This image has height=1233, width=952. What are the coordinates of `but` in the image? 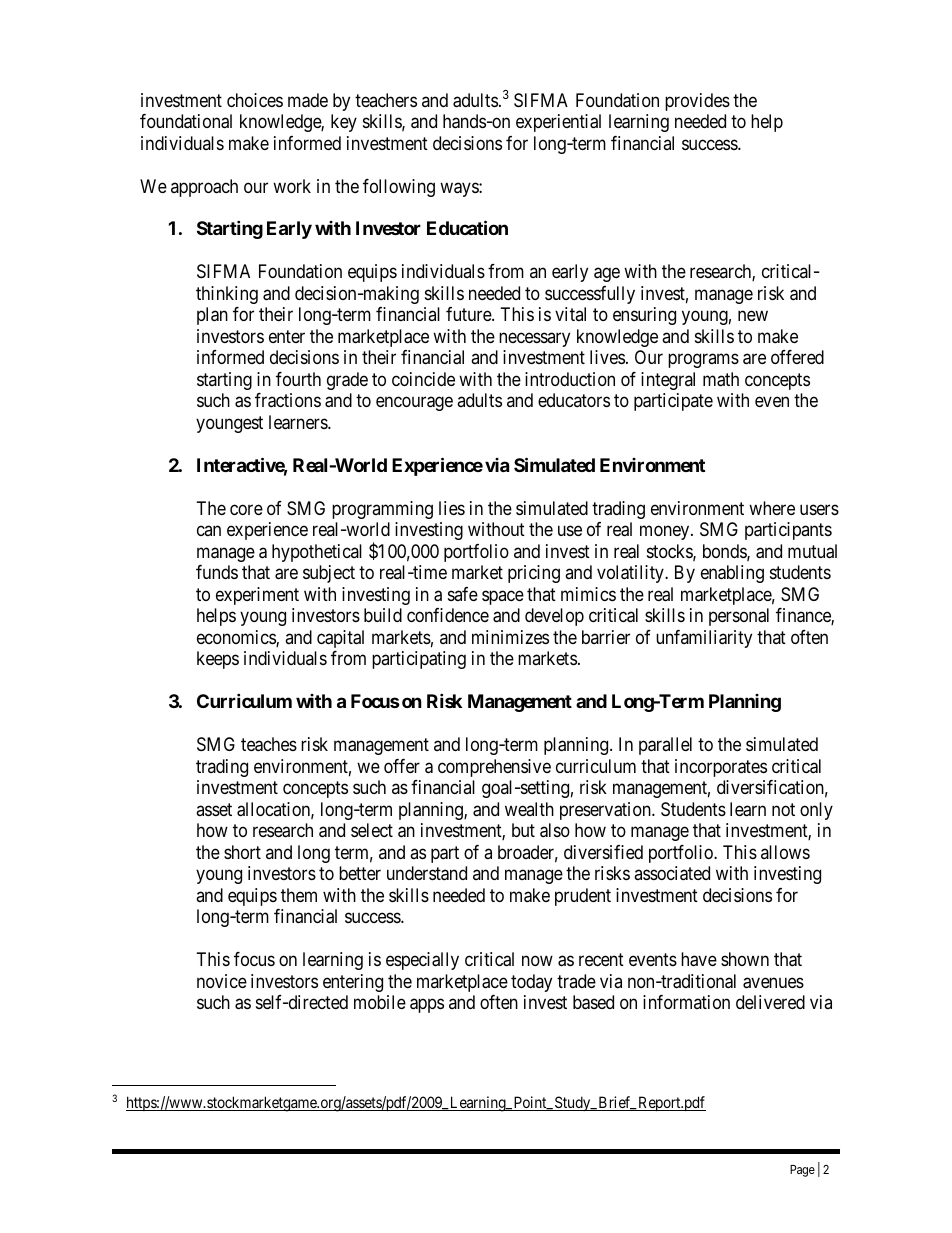 It's located at (523, 830).
